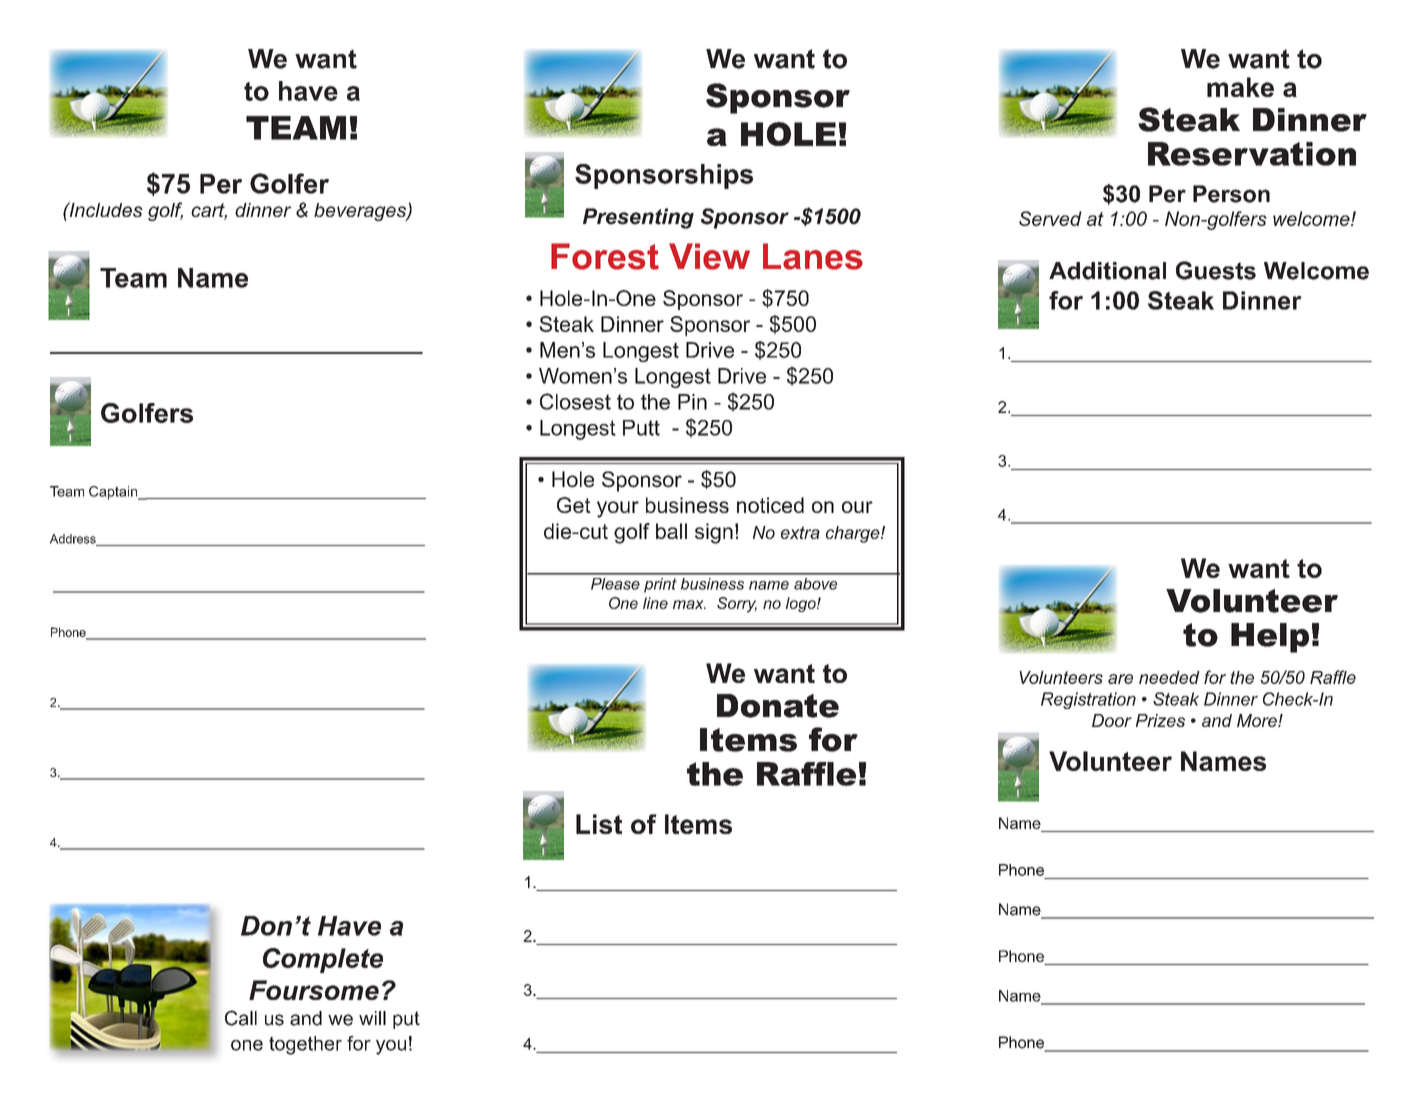 The height and width of the document is (1100, 1424). I want to click on Includes, so click(105, 209).
